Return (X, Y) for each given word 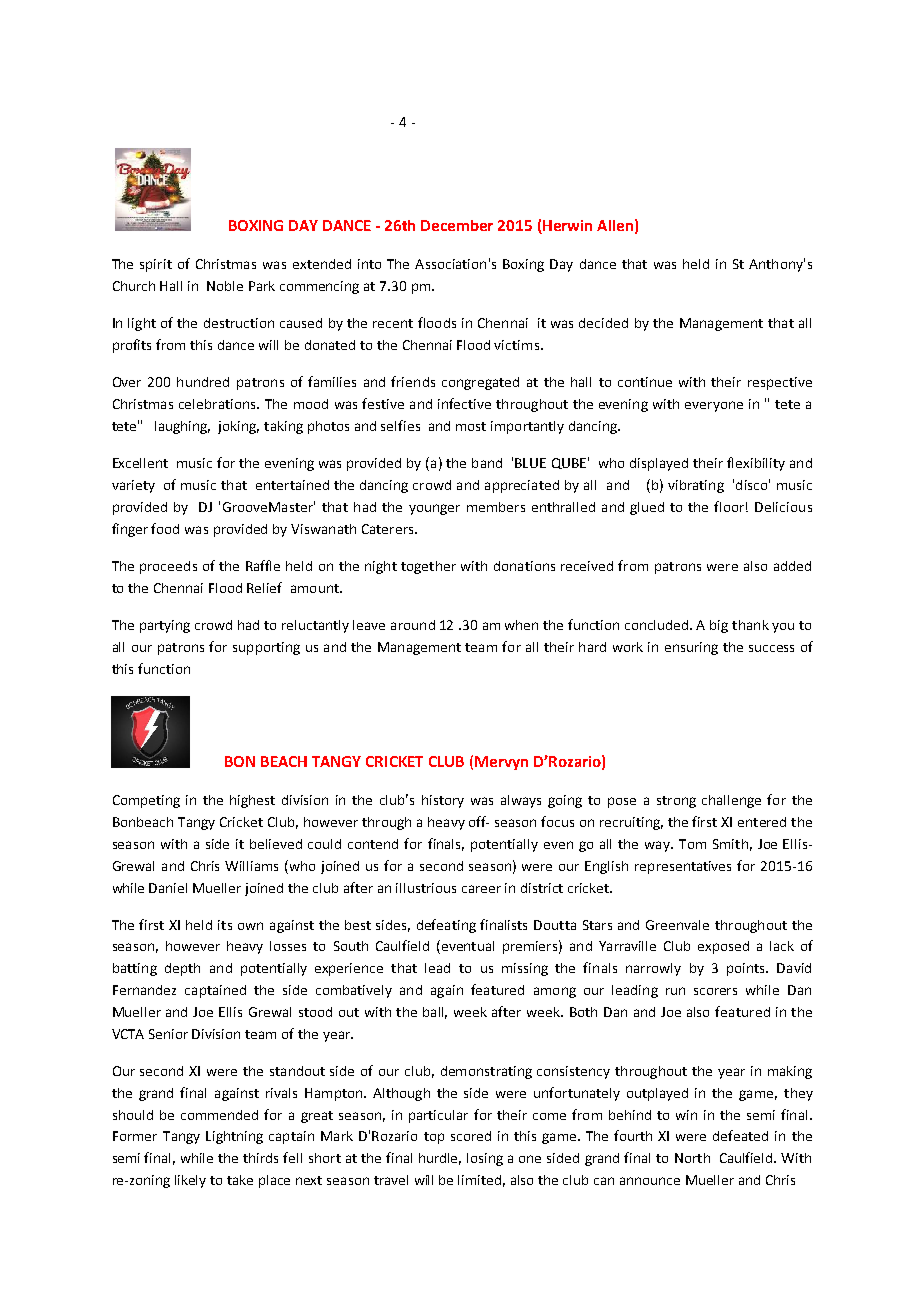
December (457, 225)
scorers (715, 991)
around (413, 625)
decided (603, 323)
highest (252, 801)
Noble (225, 286)
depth (182, 969)
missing (525, 969)
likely (190, 1181)
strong (676, 802)
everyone (714, 406)
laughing (182, 427)
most (471, 426)
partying (165, 626)
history (443, 801)
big (719, 626)
